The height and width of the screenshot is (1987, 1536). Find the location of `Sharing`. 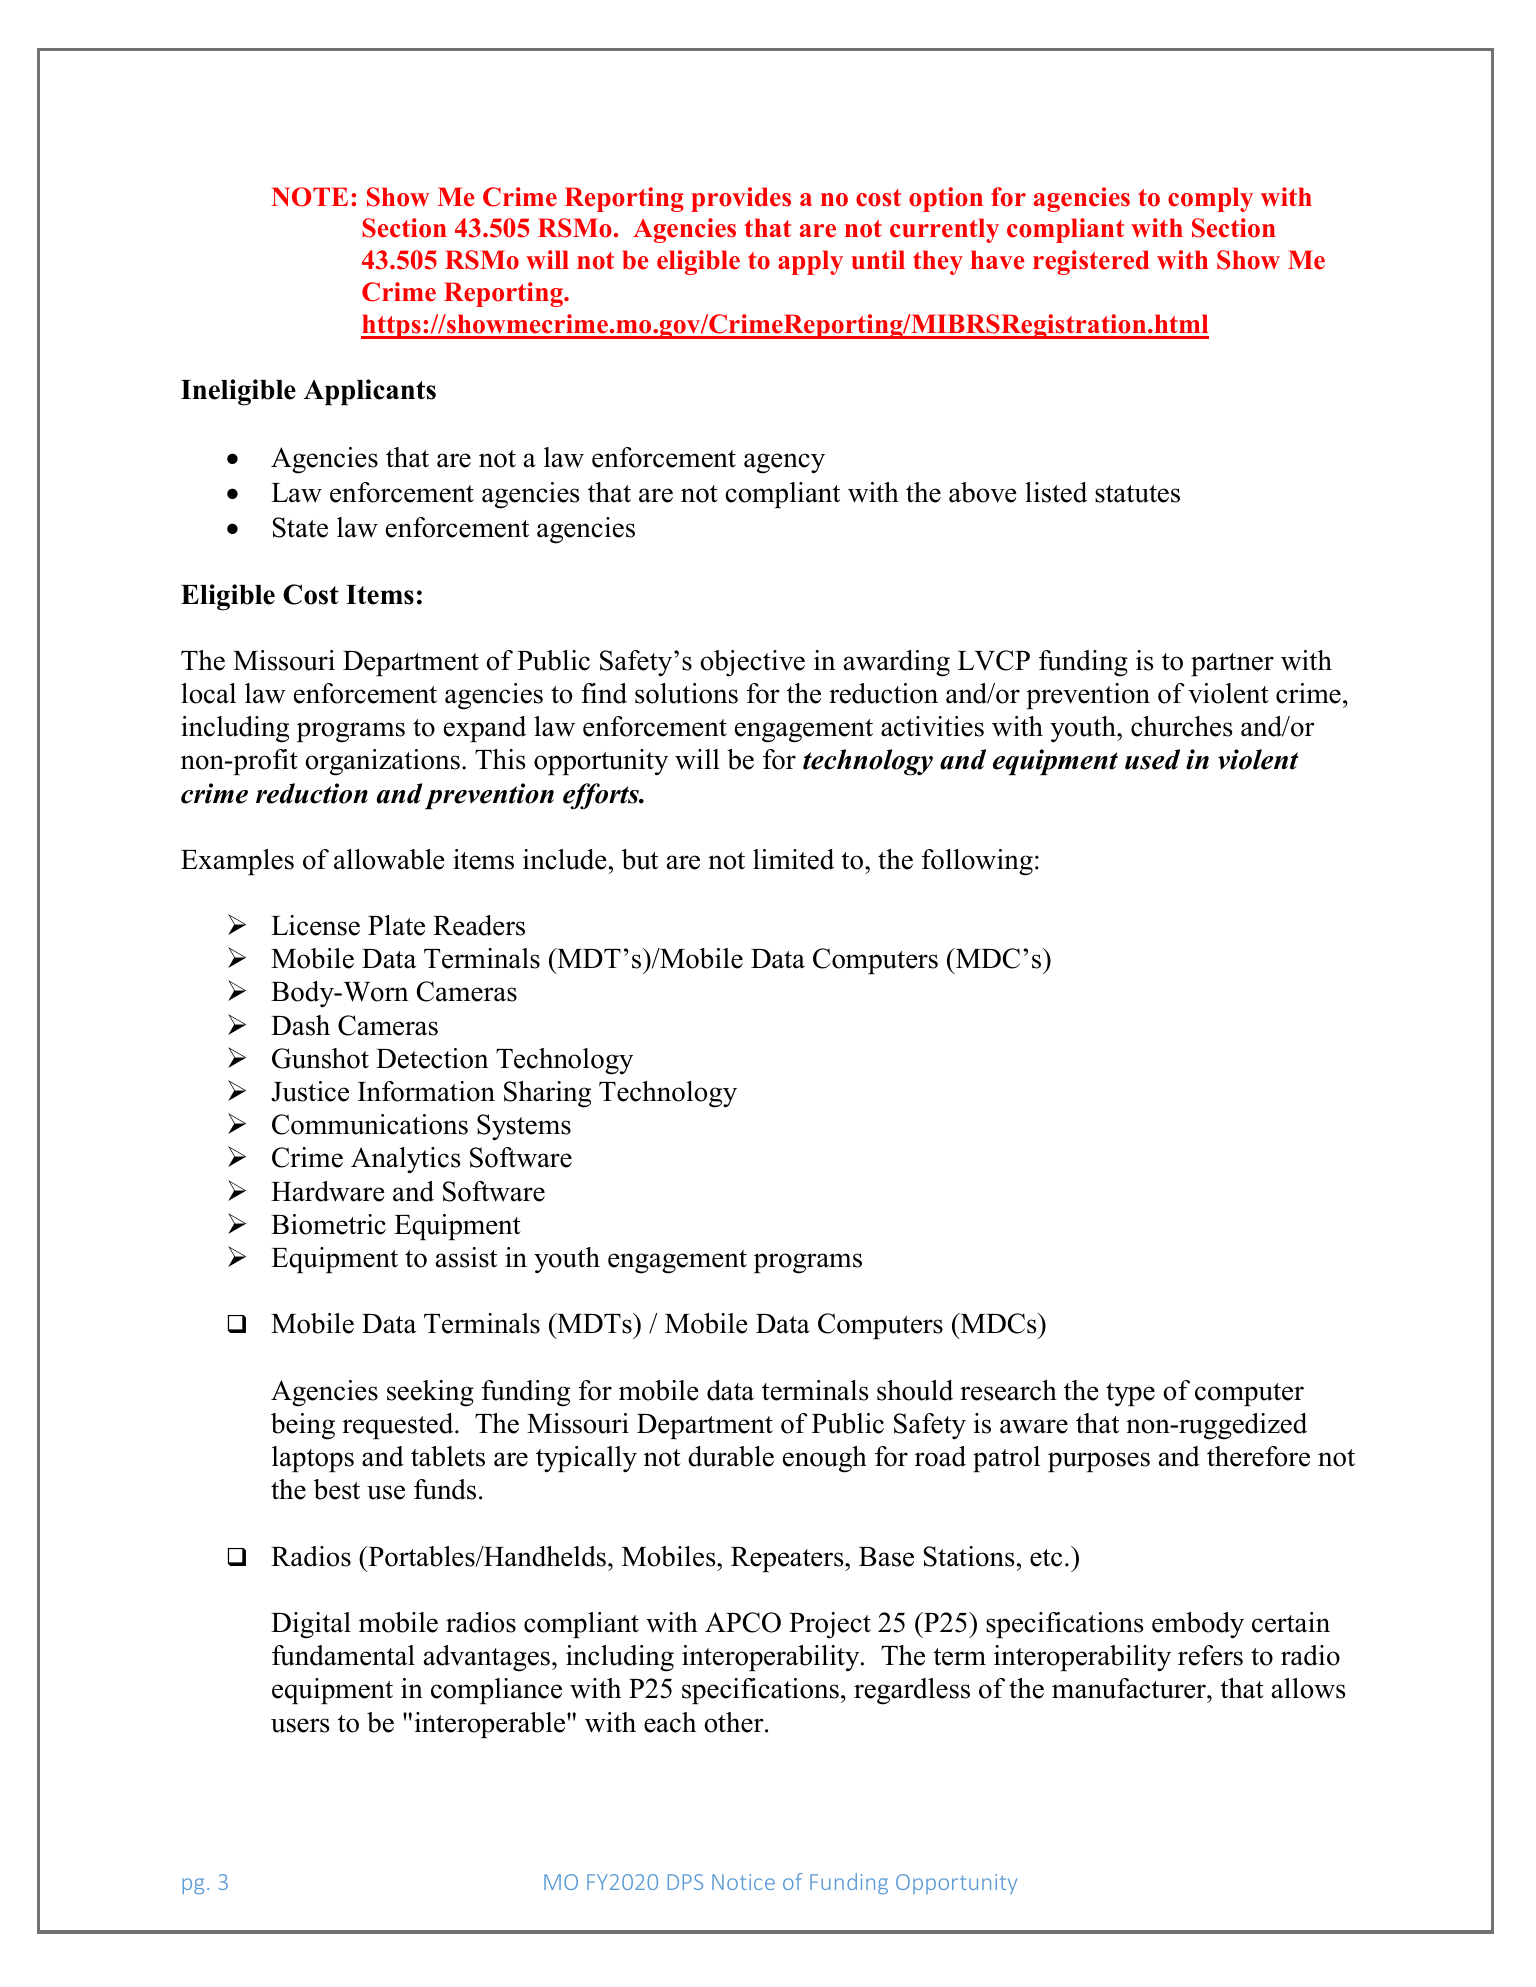

Sharing is located at coordinates (547, 1094).
